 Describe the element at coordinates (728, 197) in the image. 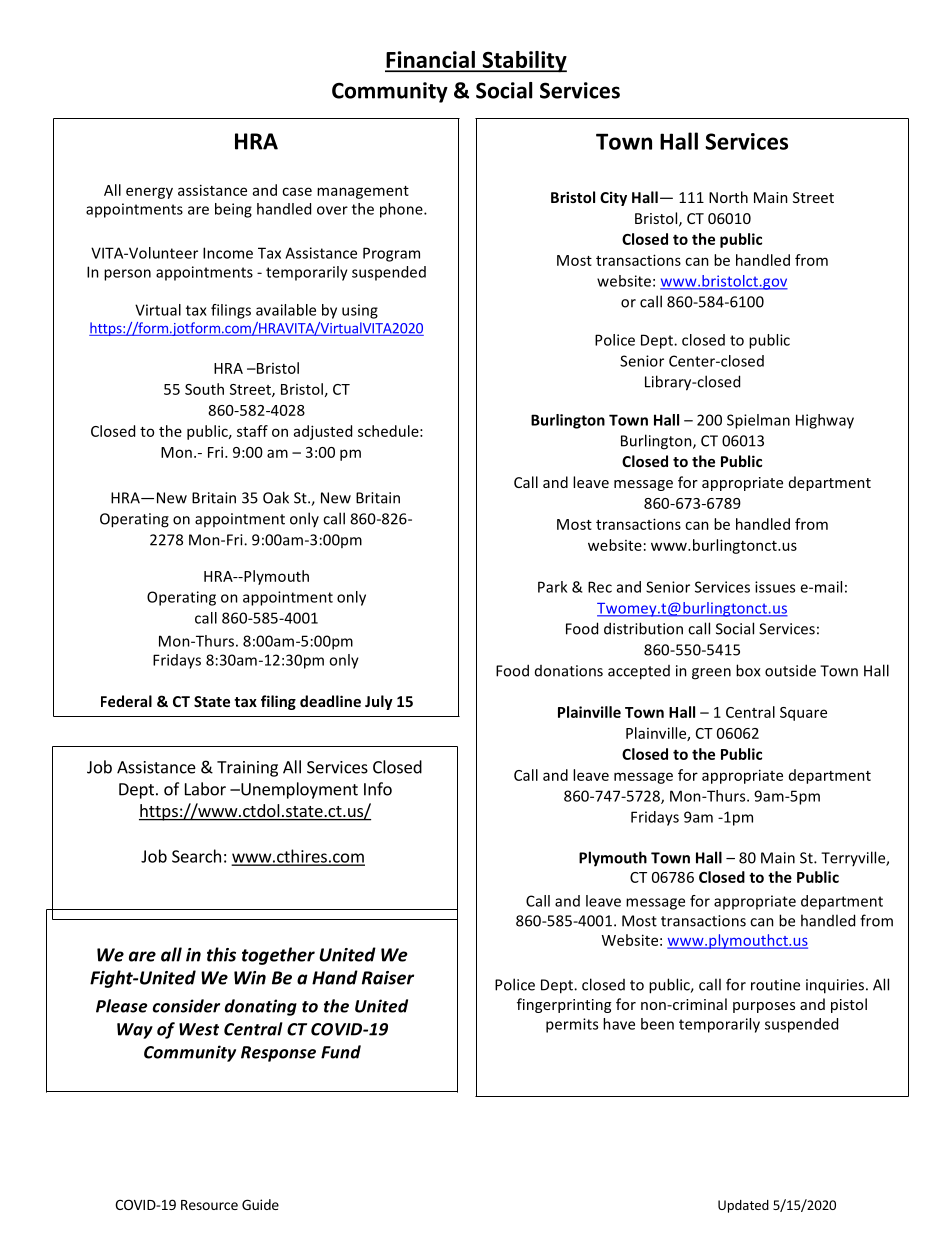

I see `North` at that location.
